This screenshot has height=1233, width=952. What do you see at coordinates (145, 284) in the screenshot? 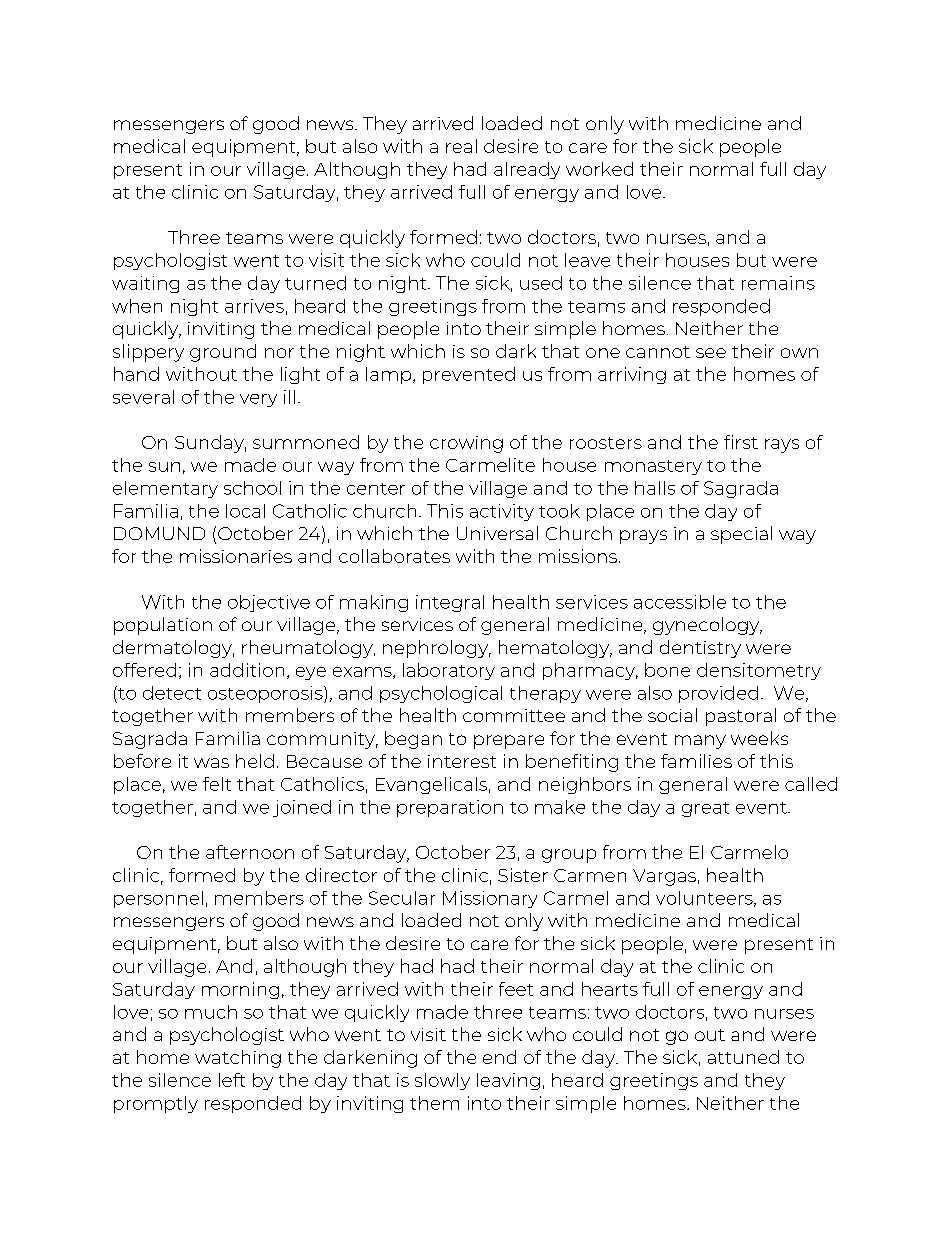
I see `waiting` at bounding box center [145, 284].
